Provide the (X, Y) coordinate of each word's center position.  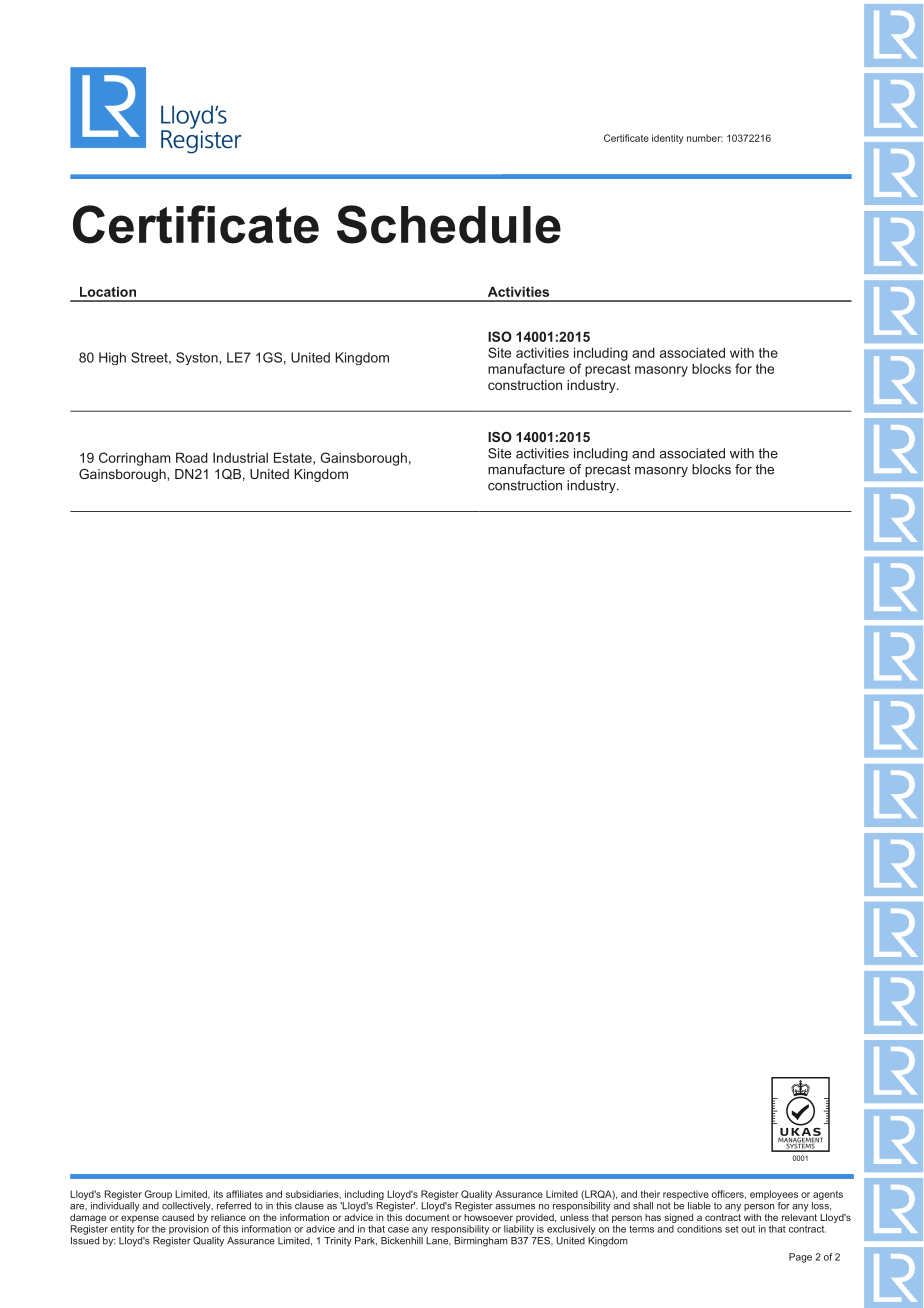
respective (686, 1195)
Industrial (240, 457)
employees (774, 1195)
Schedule (449, 224)
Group (158, 1195)
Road (192, 457)
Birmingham (481, 1240)
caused (178, 1217)
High (112, 358)
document (427, 1216)
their (650, 1194)
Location (108, 291)
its (218, 1194)
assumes (515, 1207)
